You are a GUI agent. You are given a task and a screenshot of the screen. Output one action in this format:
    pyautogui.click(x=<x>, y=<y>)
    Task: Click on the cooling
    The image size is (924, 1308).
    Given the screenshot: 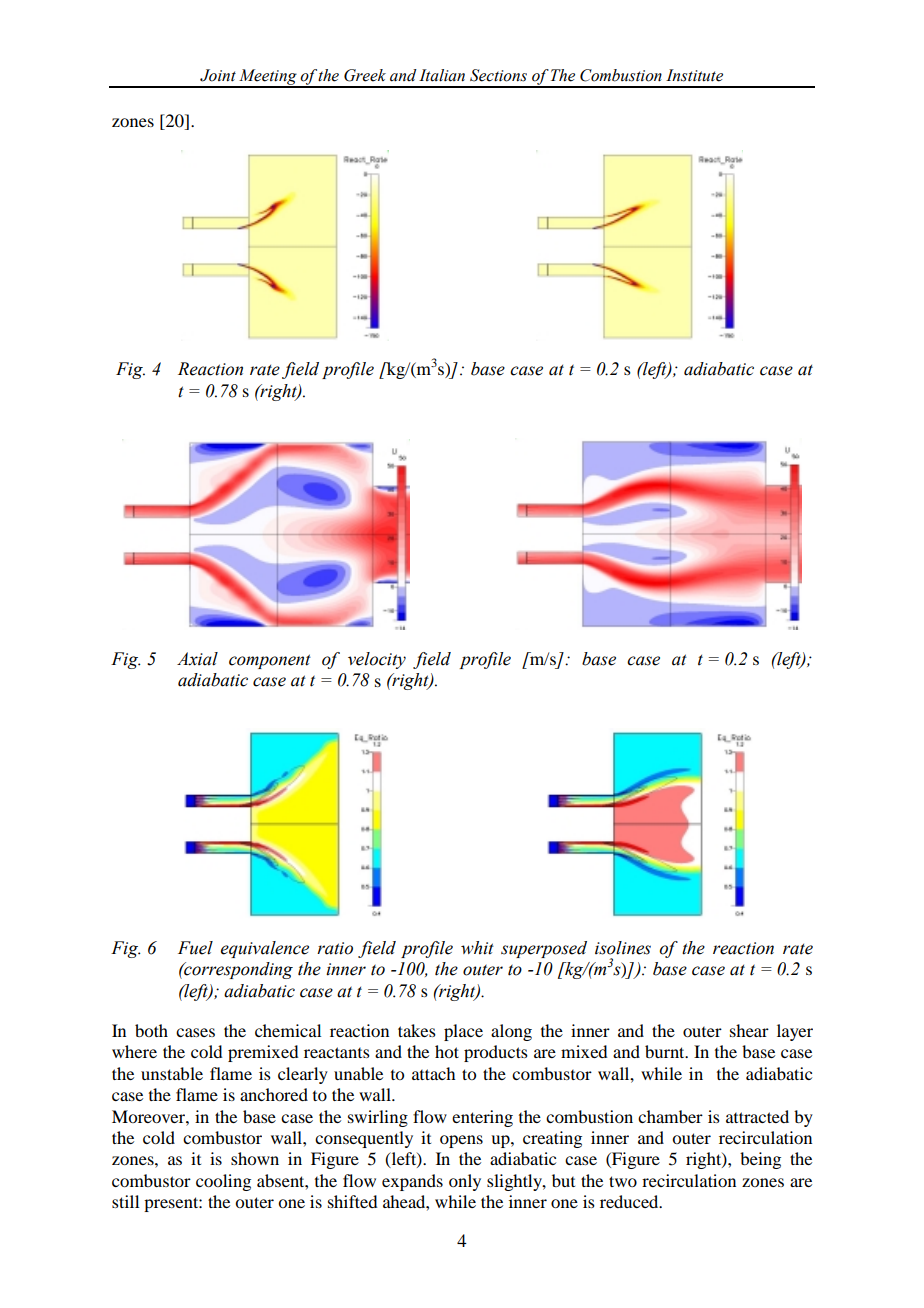 What is the action you would take?
    pyautogui.click(x=223, y=1182)
